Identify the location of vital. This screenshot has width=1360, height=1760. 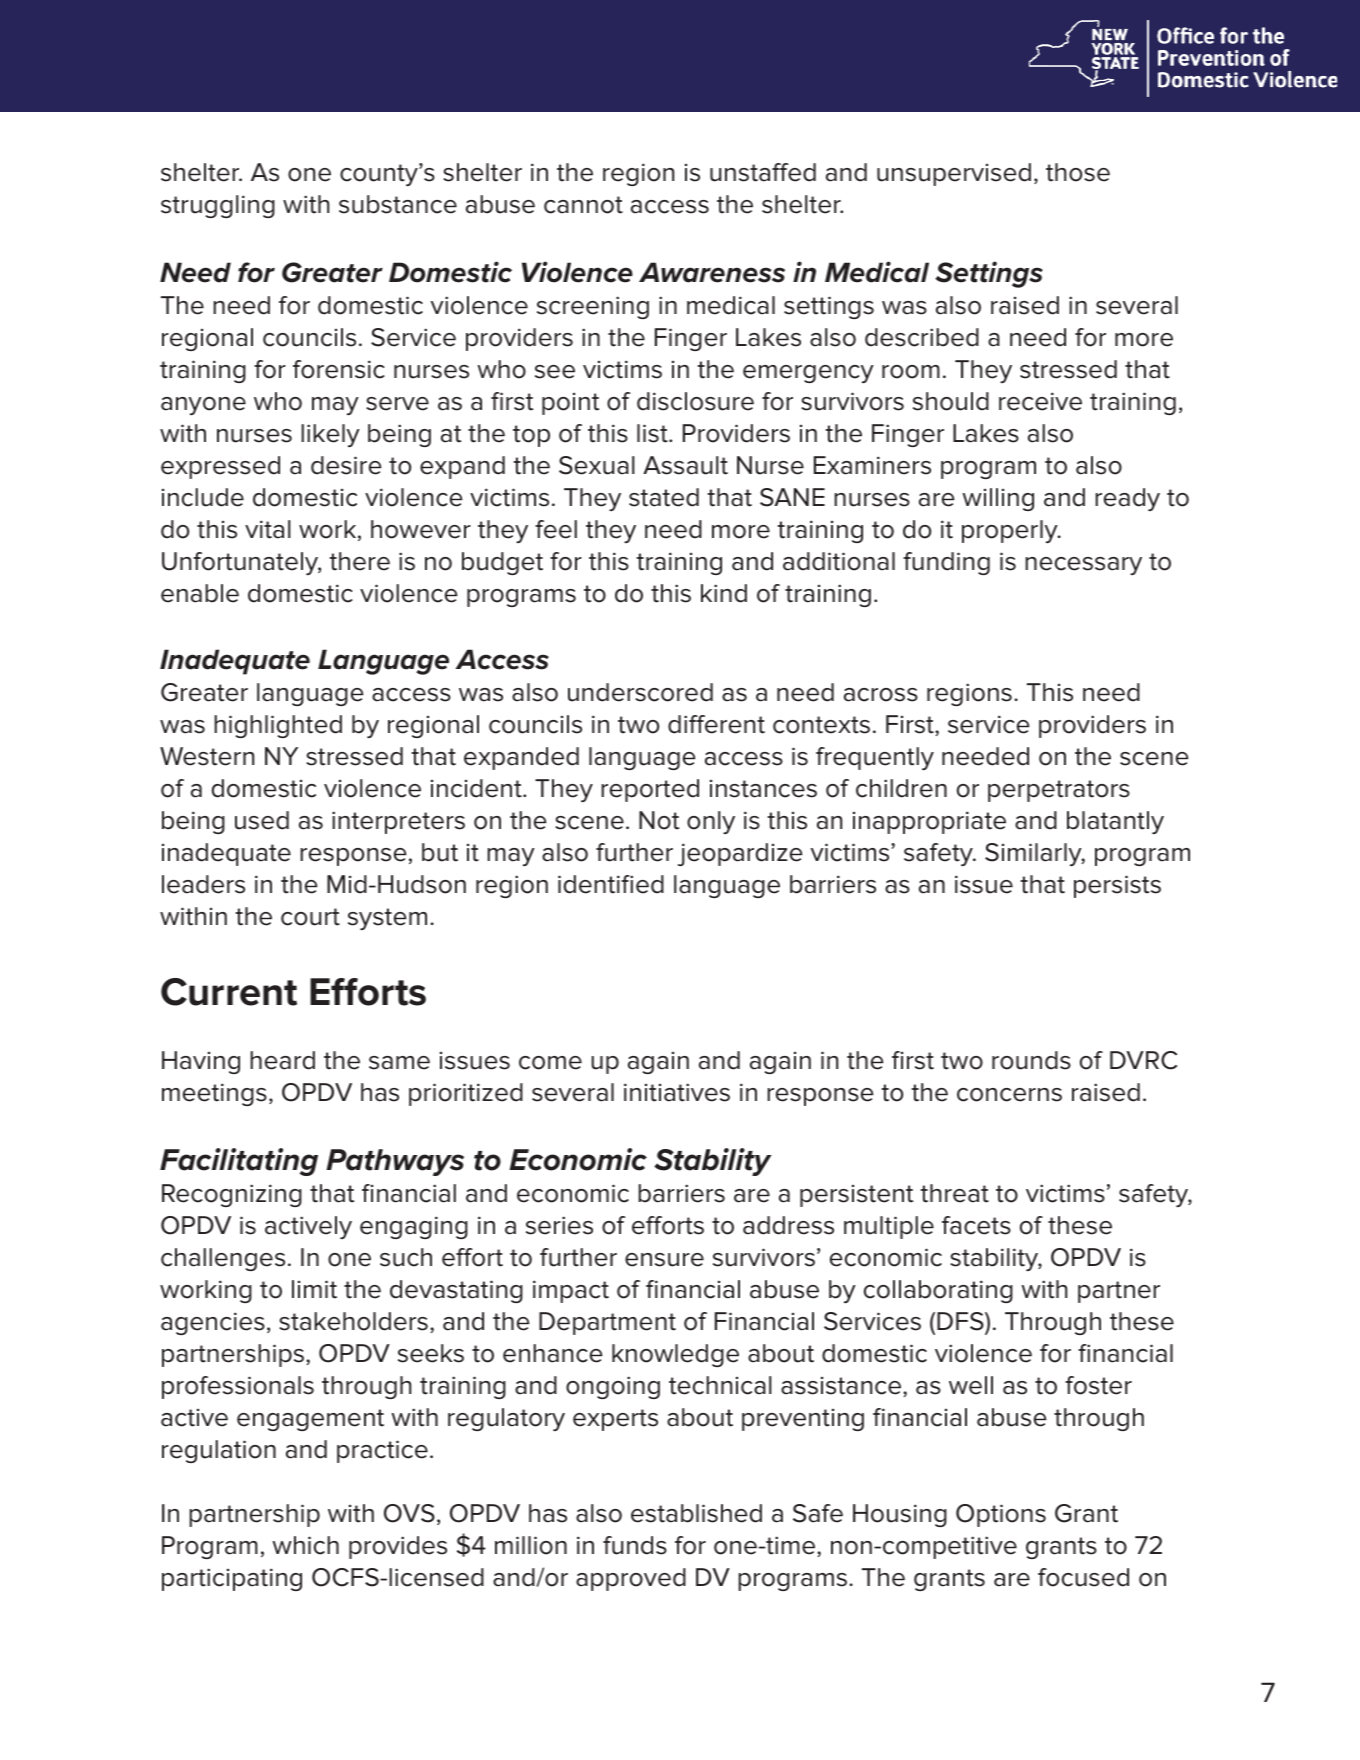
(268, 529).
